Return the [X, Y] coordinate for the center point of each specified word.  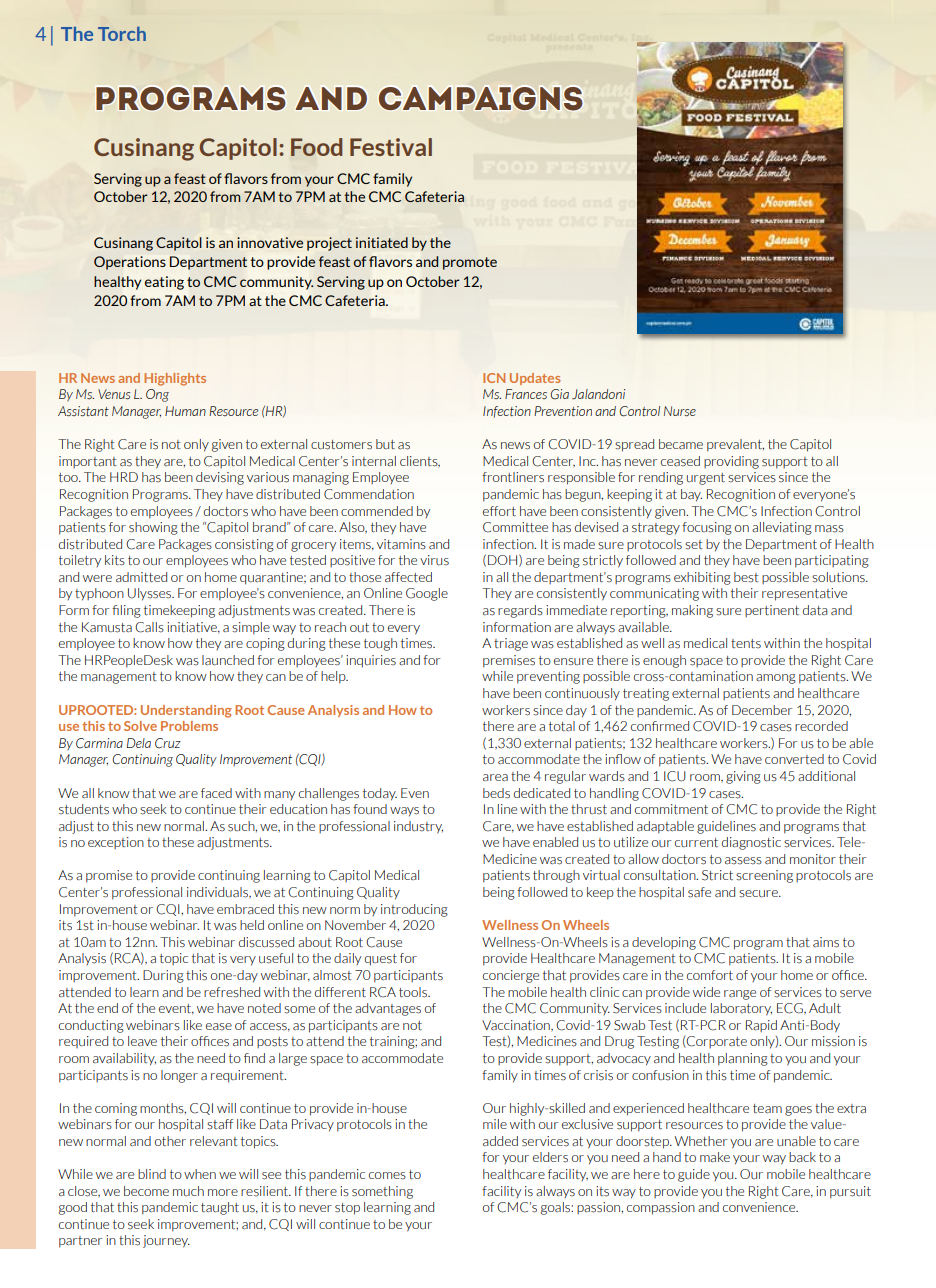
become [146, 1191]
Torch [122, 34]
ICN [494, 378]
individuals [218, 892]
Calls [149, 627]
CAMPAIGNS [480, 99]
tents [746, 644]
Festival [391, 147]
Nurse [680, 411]
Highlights [175, 379]
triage [511, 644]
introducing [414, 910]
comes [387, 1176]
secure [759, 894]
